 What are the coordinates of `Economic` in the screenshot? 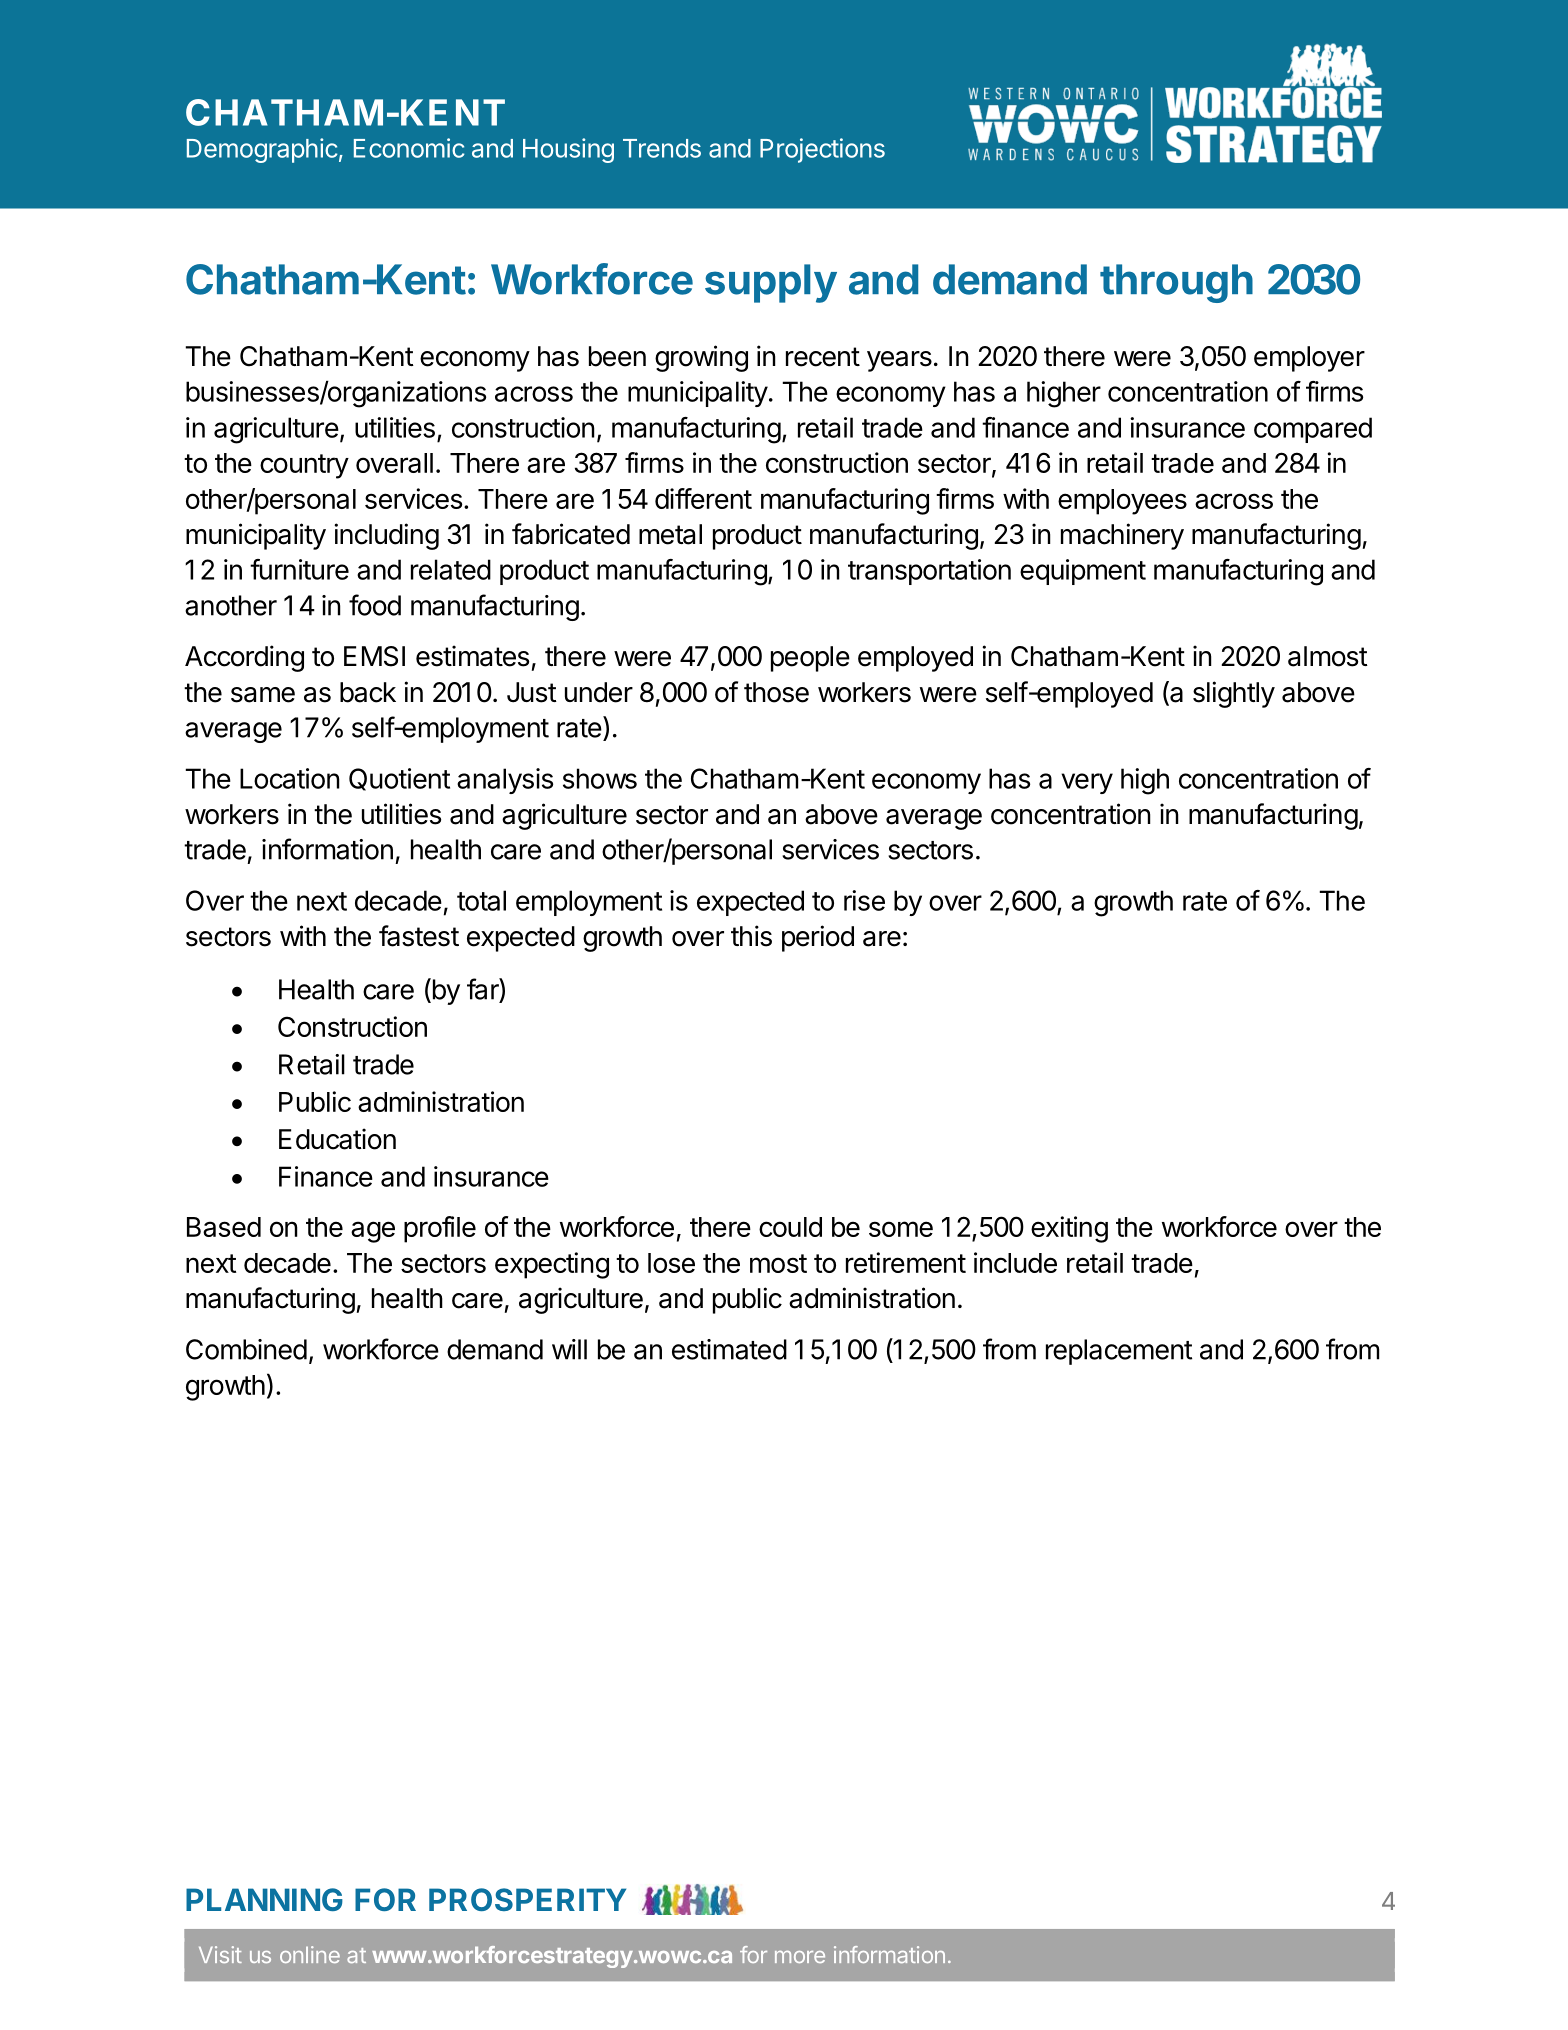 It's located at (409, 148).
